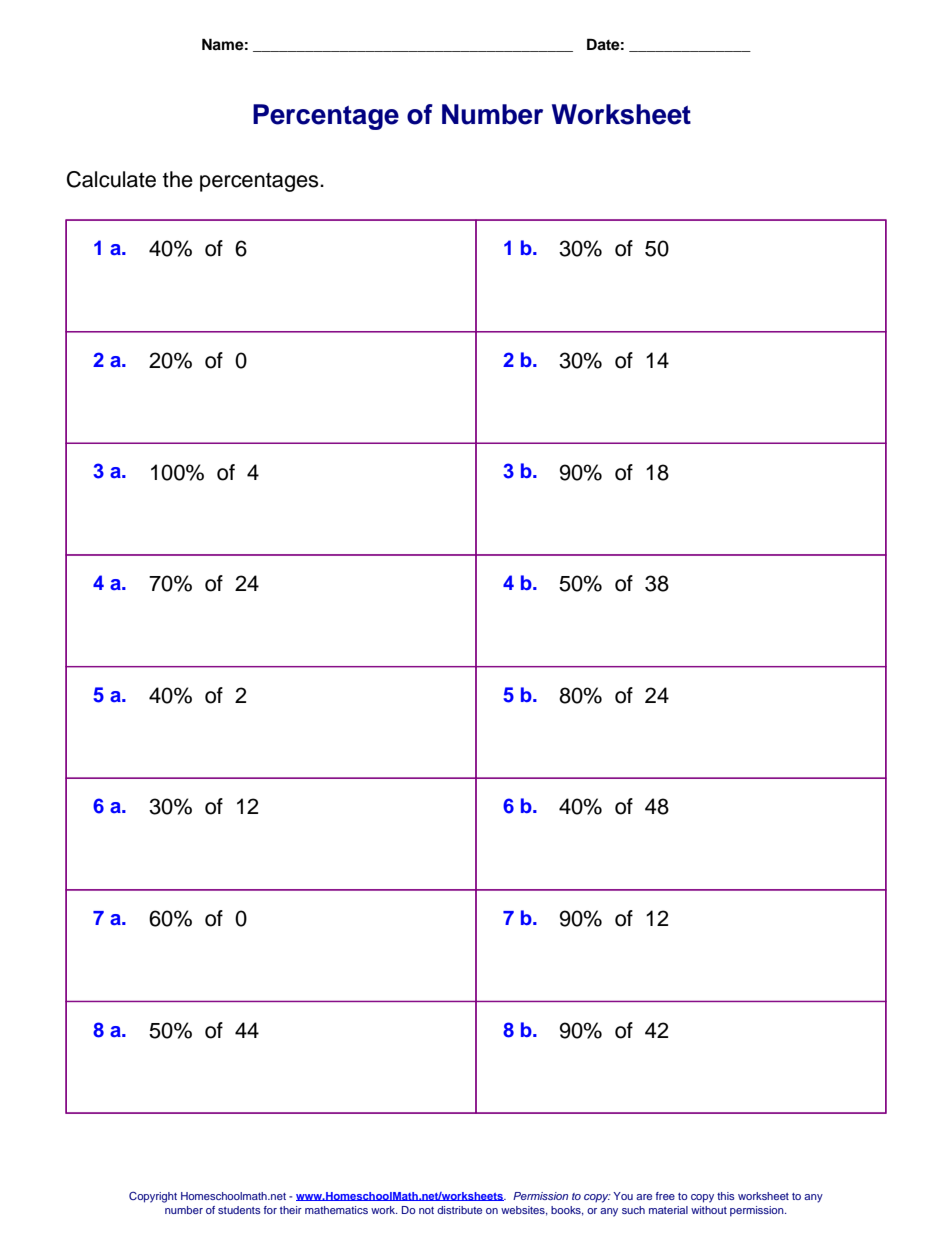 This screenshot has width=952, height=1233. I want to click on distribute, so click(459, 1210).
